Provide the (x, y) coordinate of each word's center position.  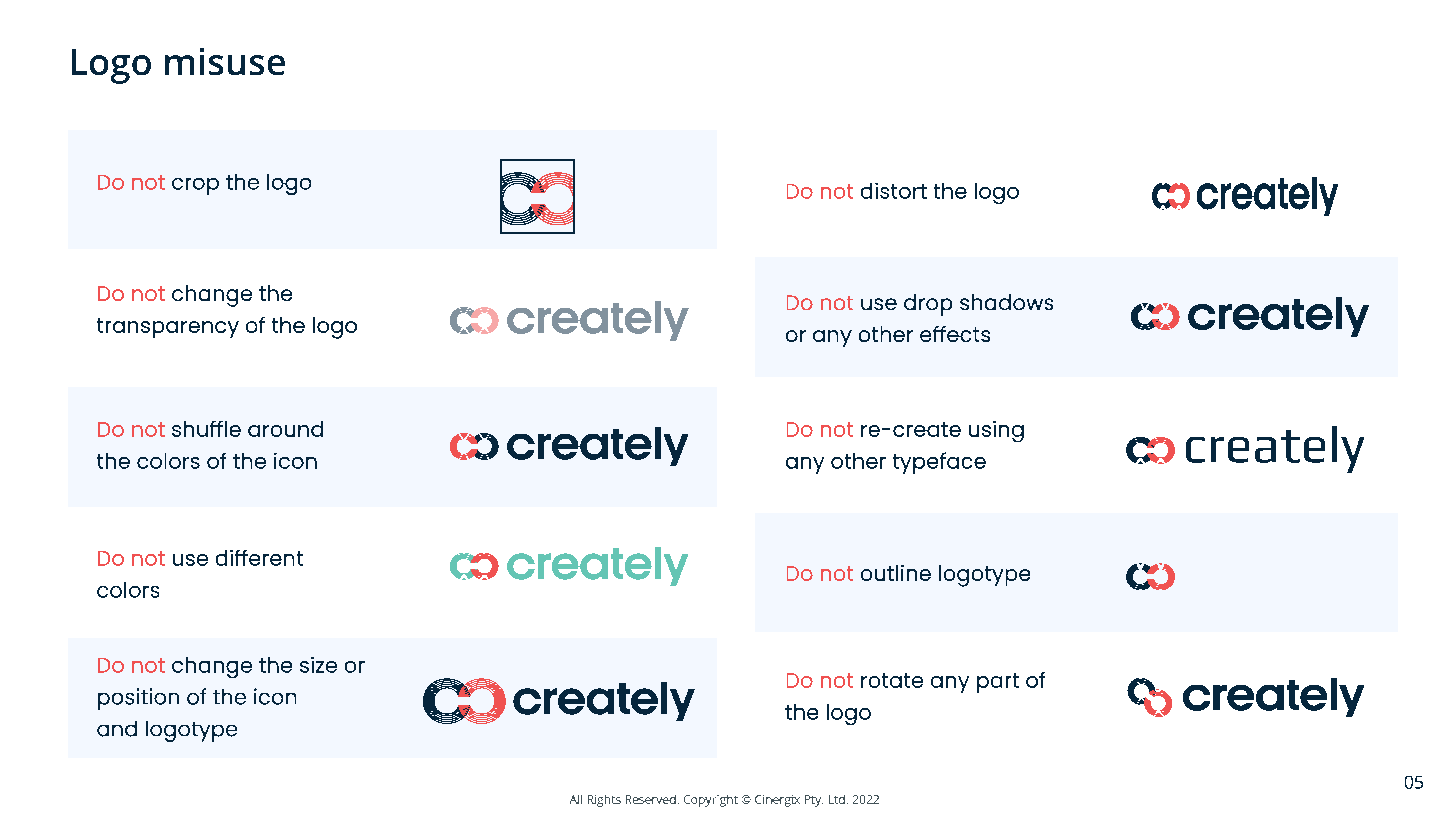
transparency (168, 328)
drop (928, 305)
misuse (225, 61)
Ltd (837, 799)
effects (955, 334)
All (576, 799)
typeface (939, 463)
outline (896, 573)
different (259, 558)
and (117, 729)
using (996, 431)
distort (894, 191)
